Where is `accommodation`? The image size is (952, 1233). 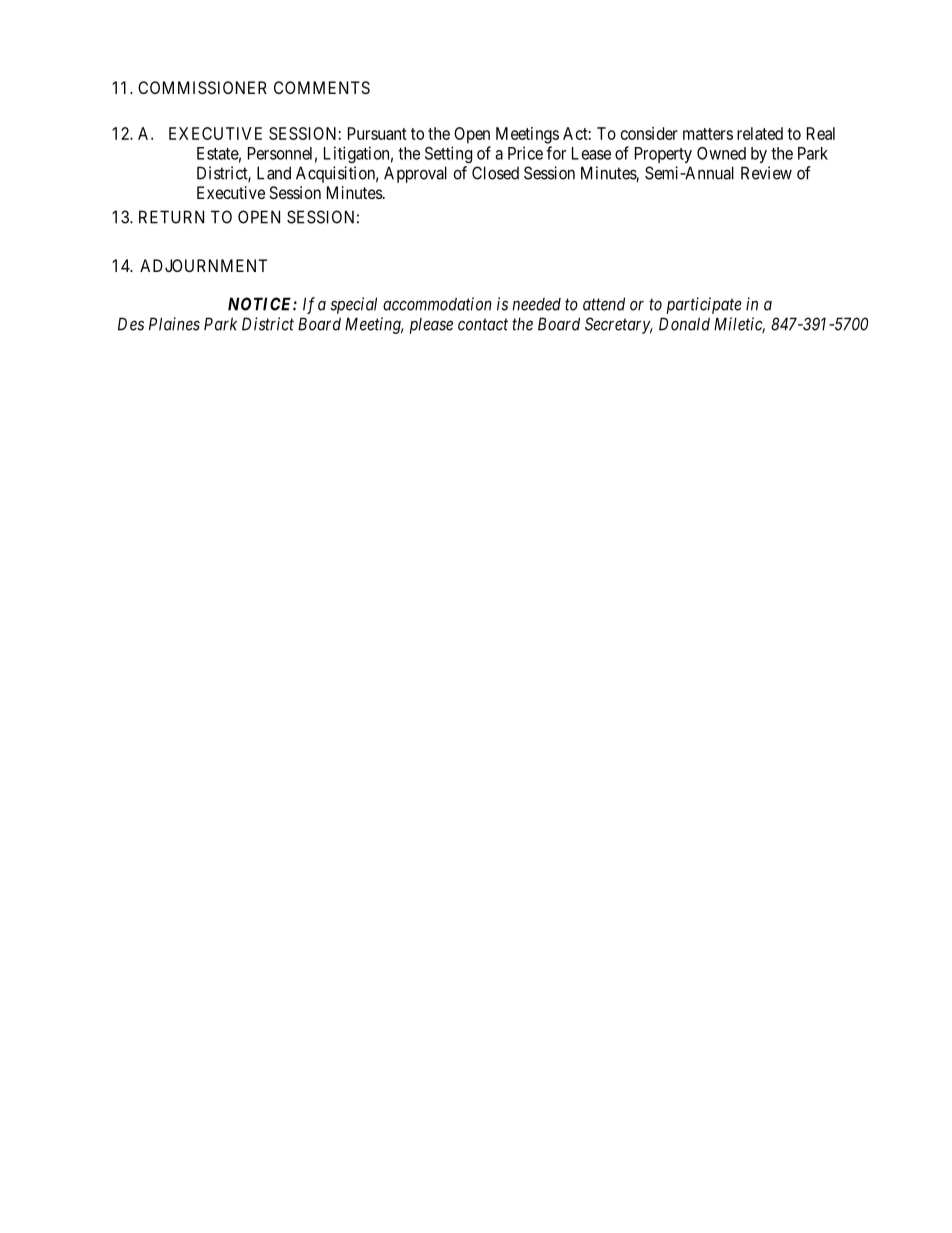 accommodation is located at coordinates (437, 304).
